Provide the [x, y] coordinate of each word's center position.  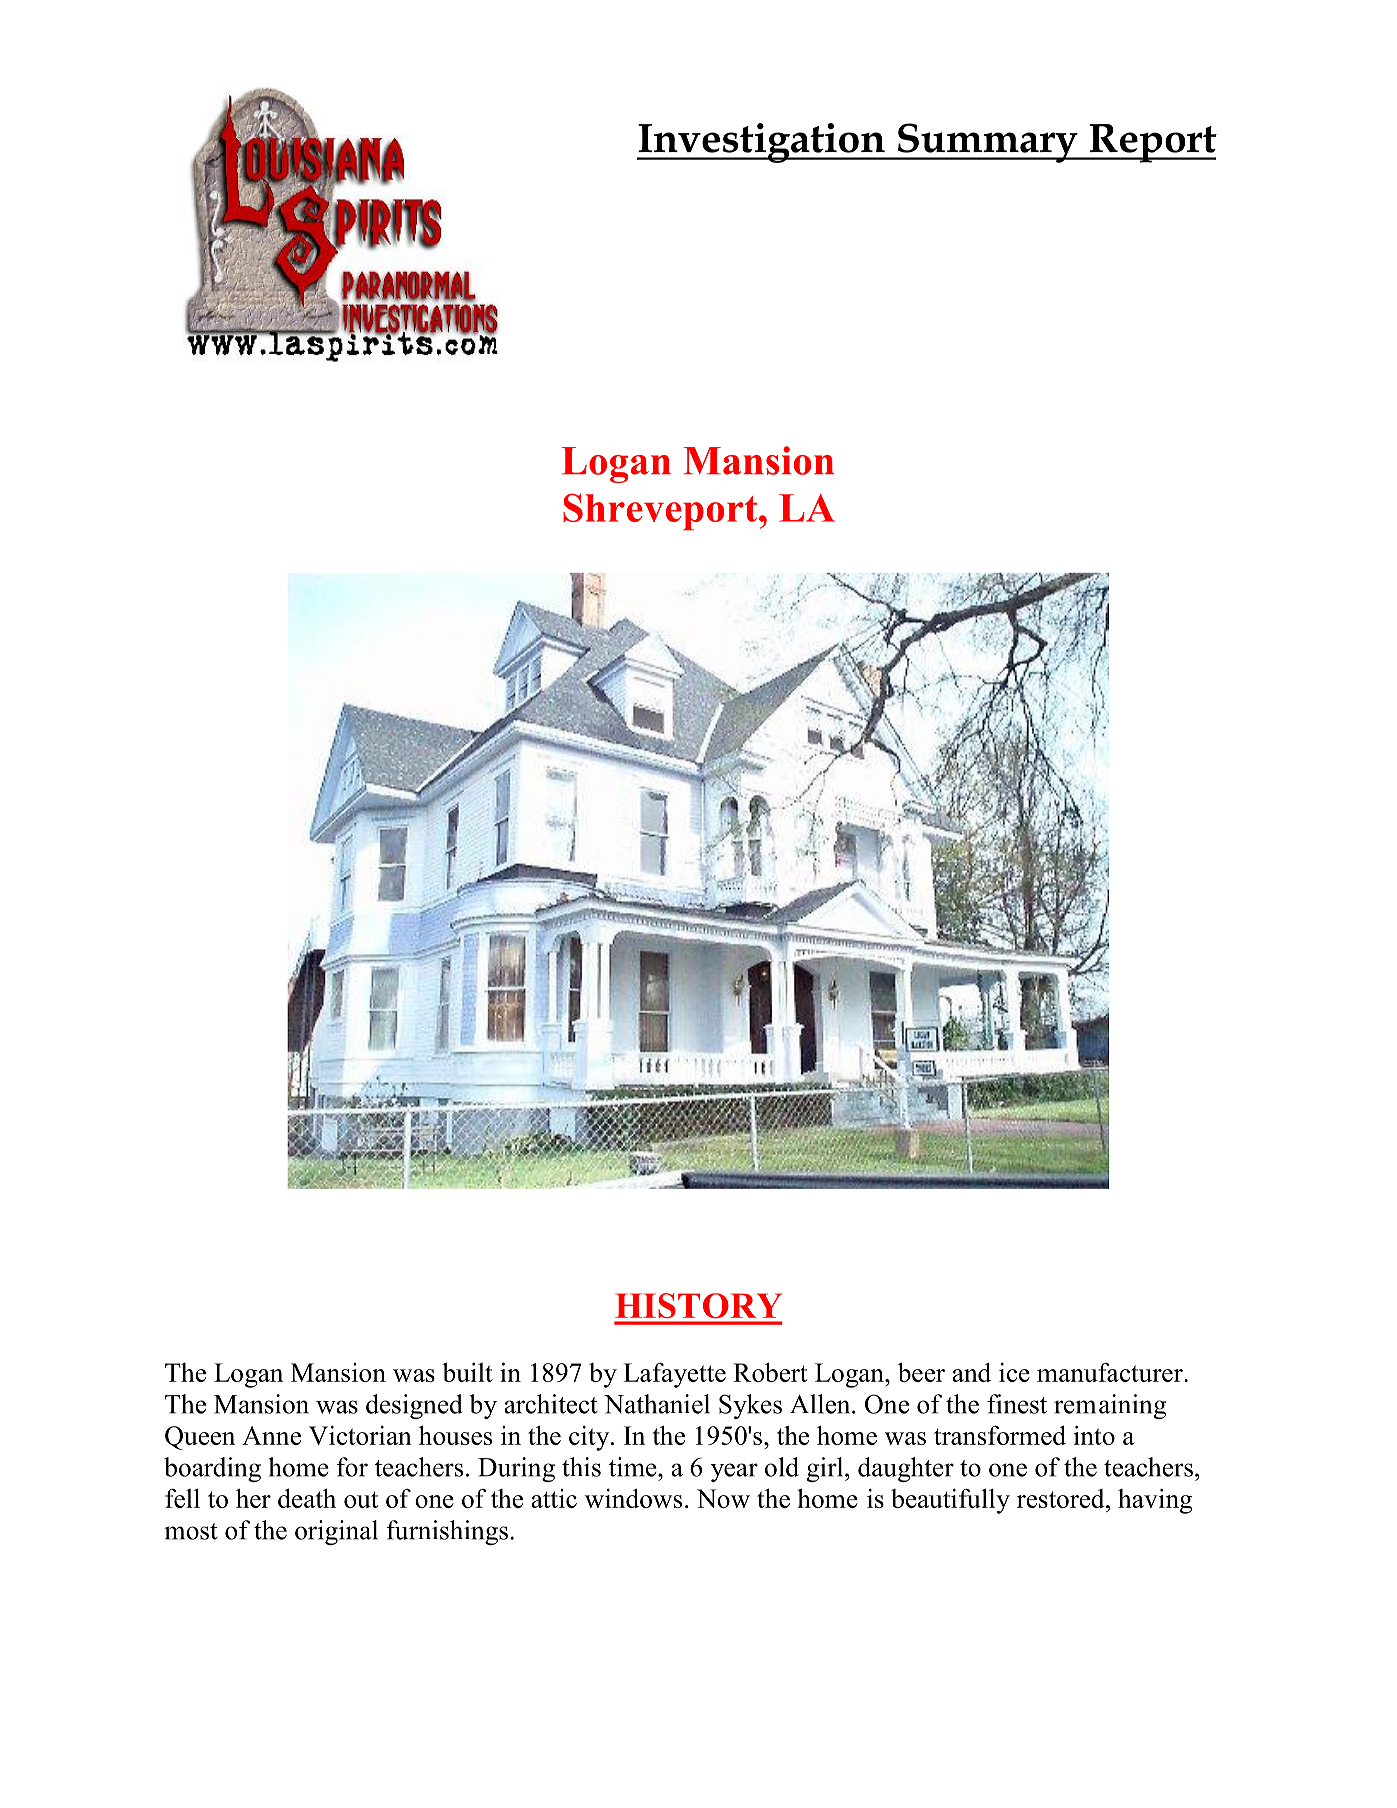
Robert [770, 1372]
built [467, 1372]
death [307, 1498]
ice [1014, 1372]
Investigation [762, 143]
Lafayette [674, 1375]
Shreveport [661, 511]
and [971, 1372]
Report [1152, 143]
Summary [987, 143]
